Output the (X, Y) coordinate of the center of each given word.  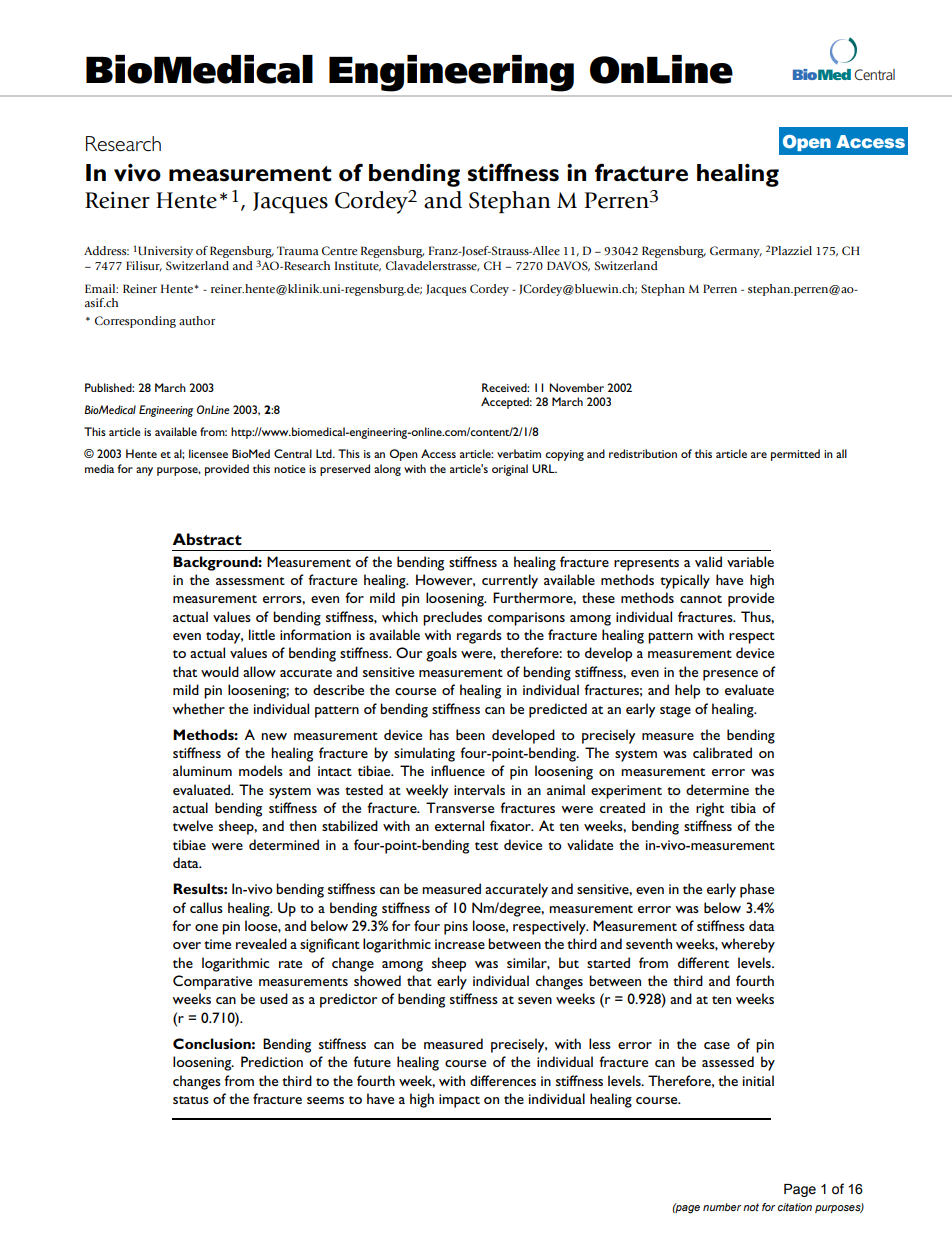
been (470, 734)
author (197, 320)
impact (459, 1101)
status (191, 1100)
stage (675, 712)
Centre (340, 250)
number (722, 1207)
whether (198, 708)
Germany (736, 252)
